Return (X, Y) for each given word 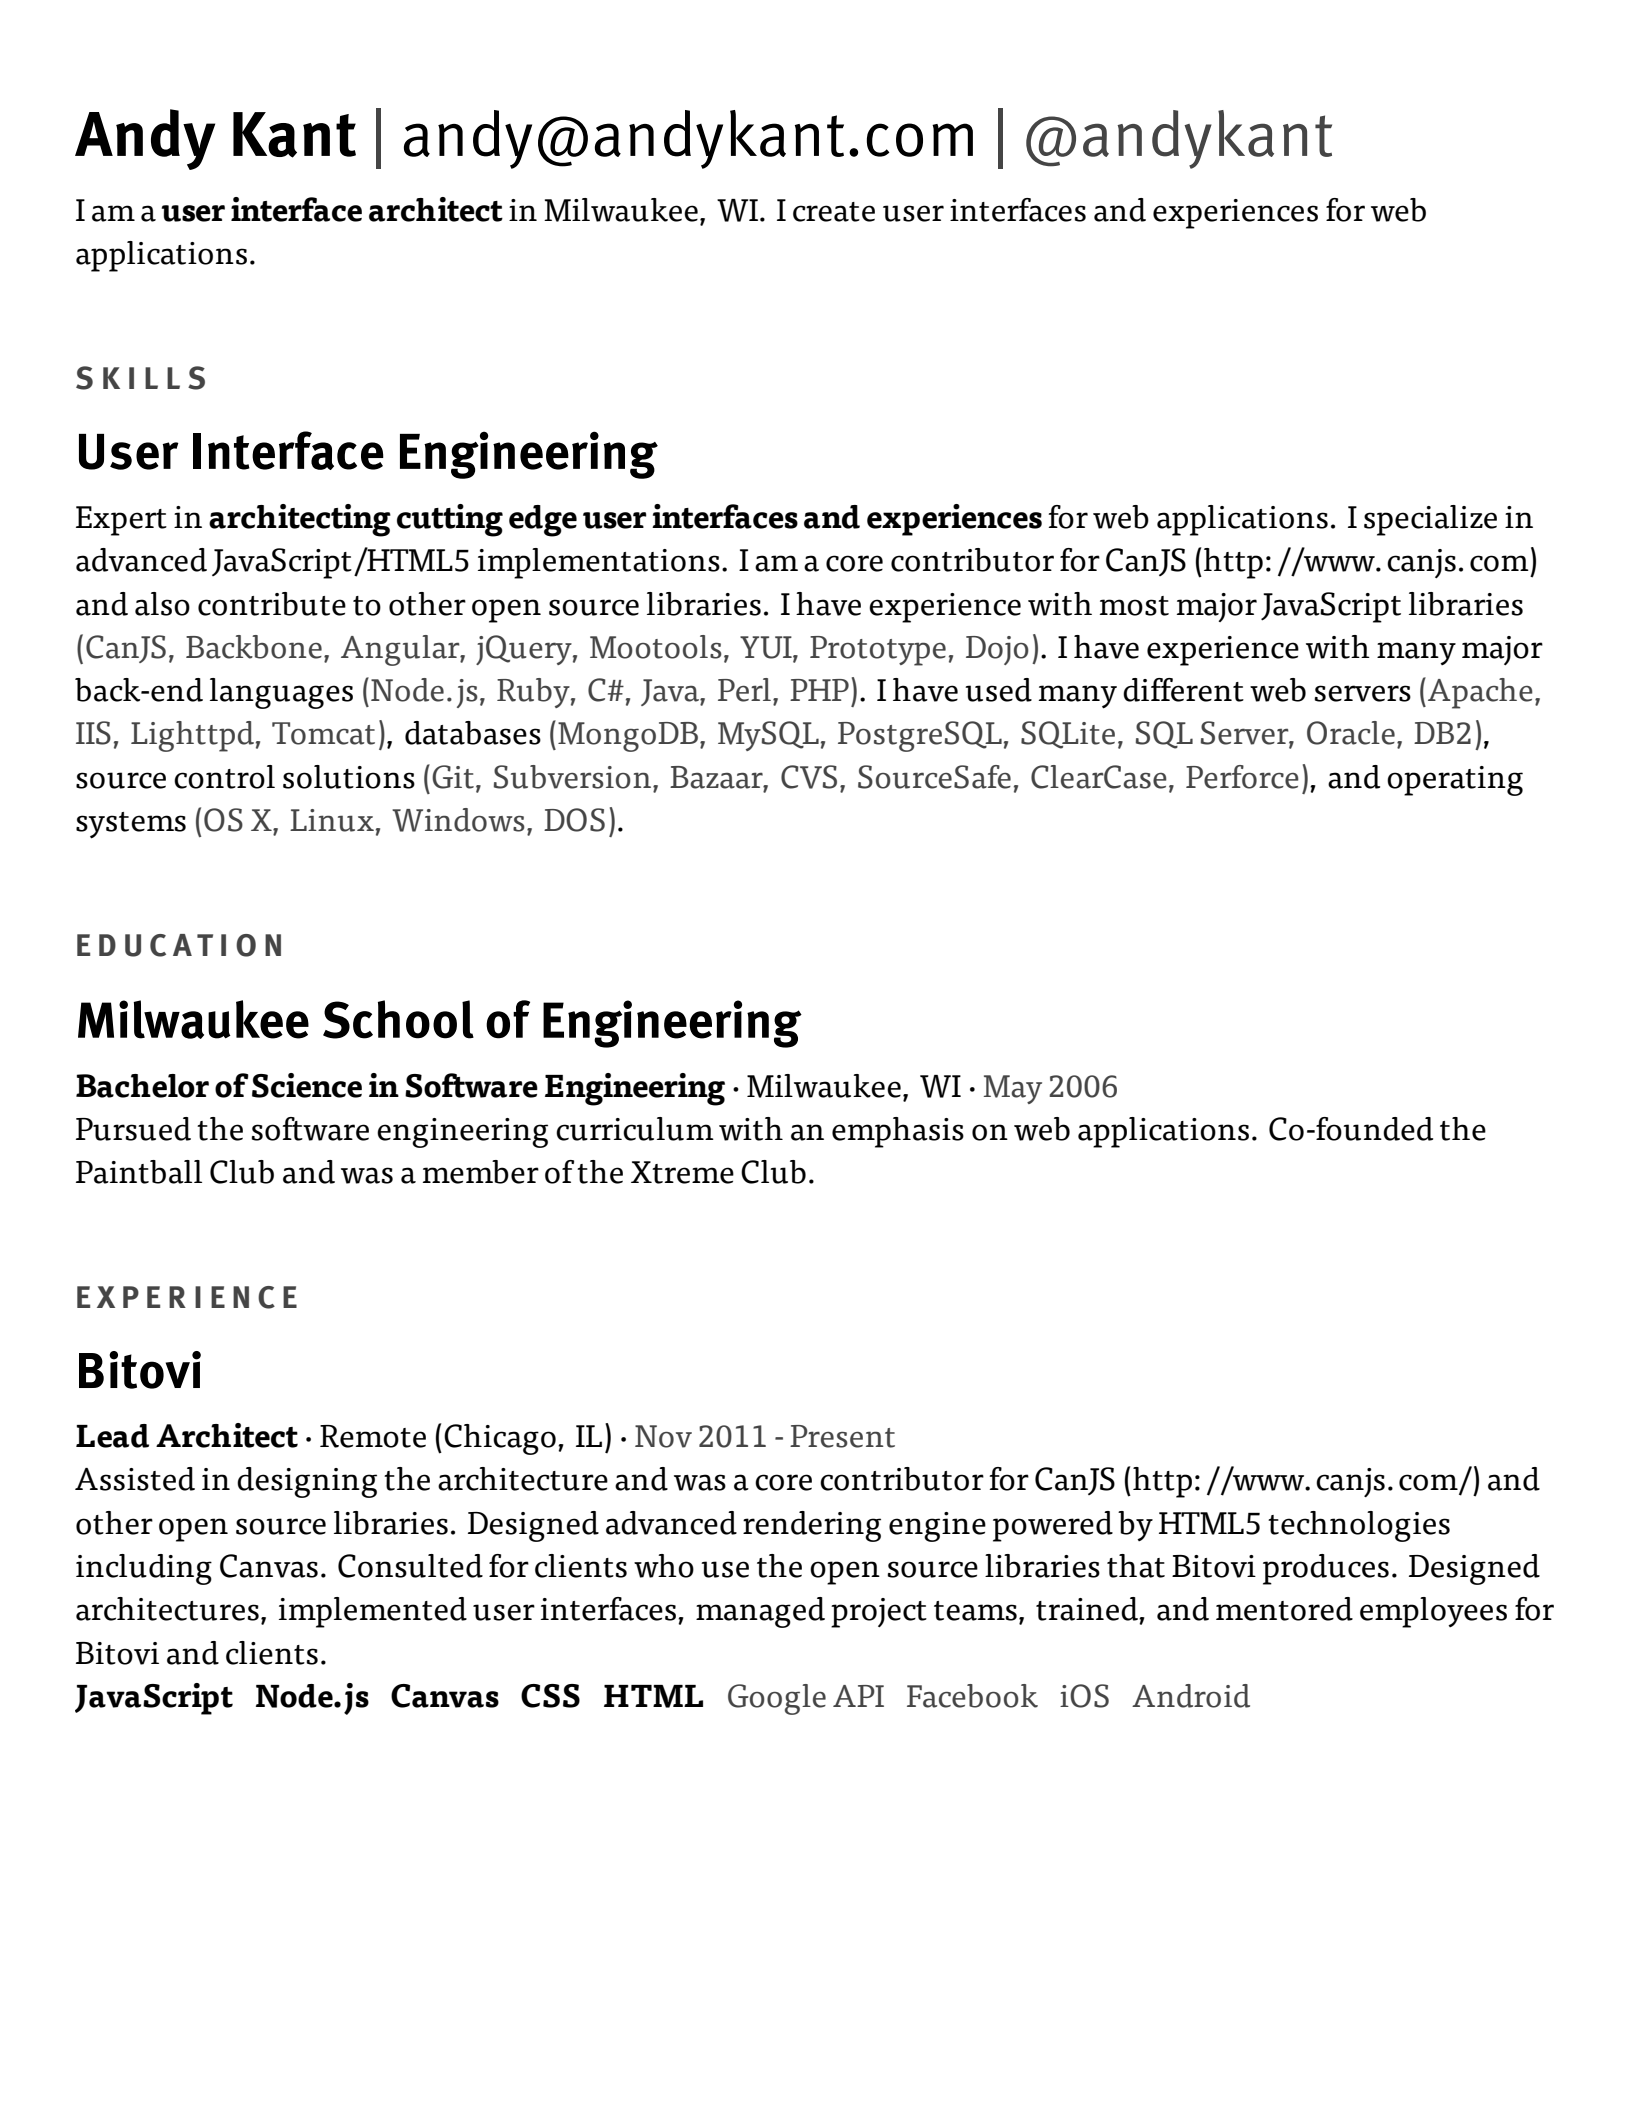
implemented (373, 1612)
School (398, 1019)
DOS (574, 820)
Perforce (1242, 777)
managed (760, 1612)
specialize (1430, 520)
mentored (1284, 1609)
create (834, 212)
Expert (121, 521)
